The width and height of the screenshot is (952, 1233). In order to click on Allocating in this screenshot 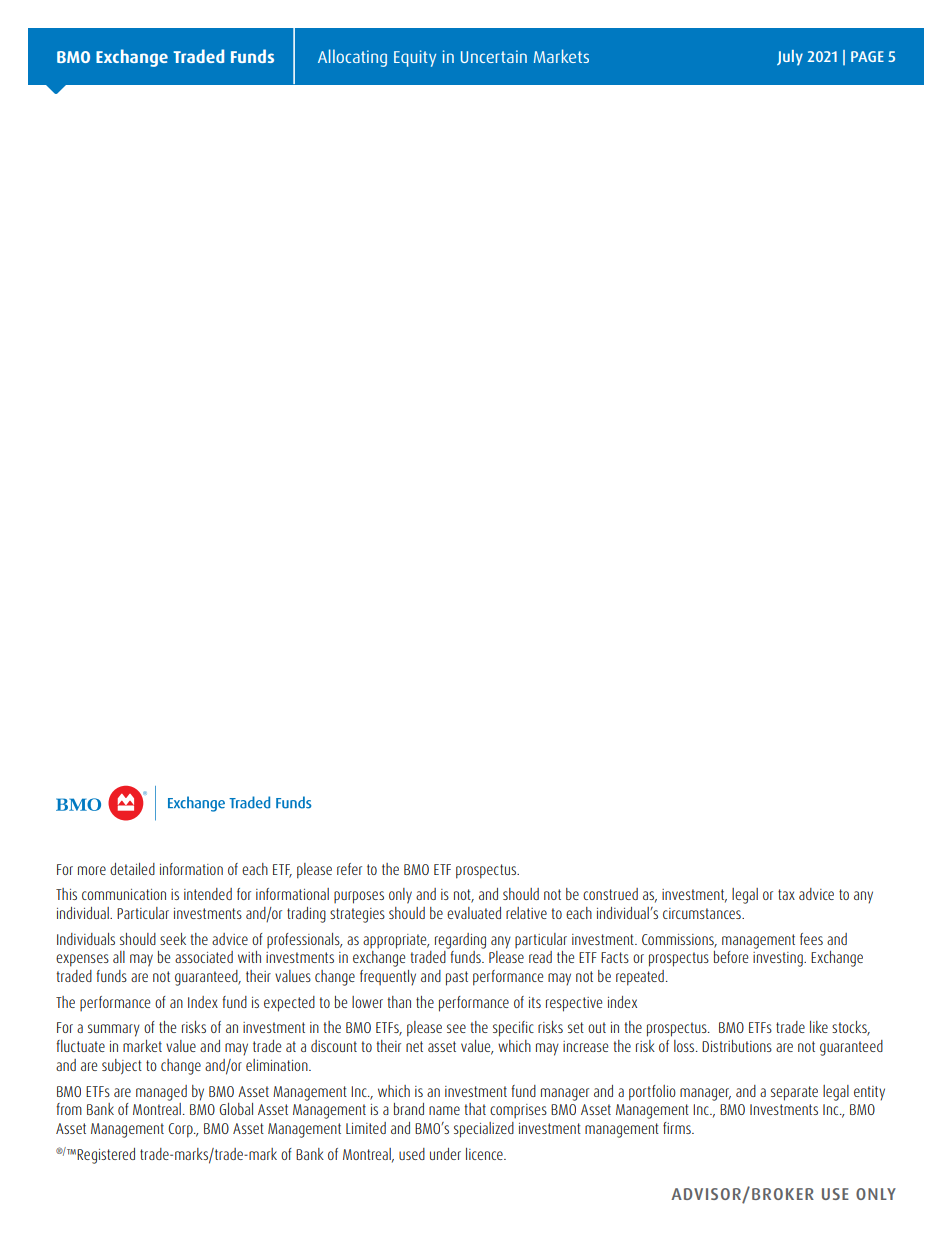, I will do `click(352, 58)`.
